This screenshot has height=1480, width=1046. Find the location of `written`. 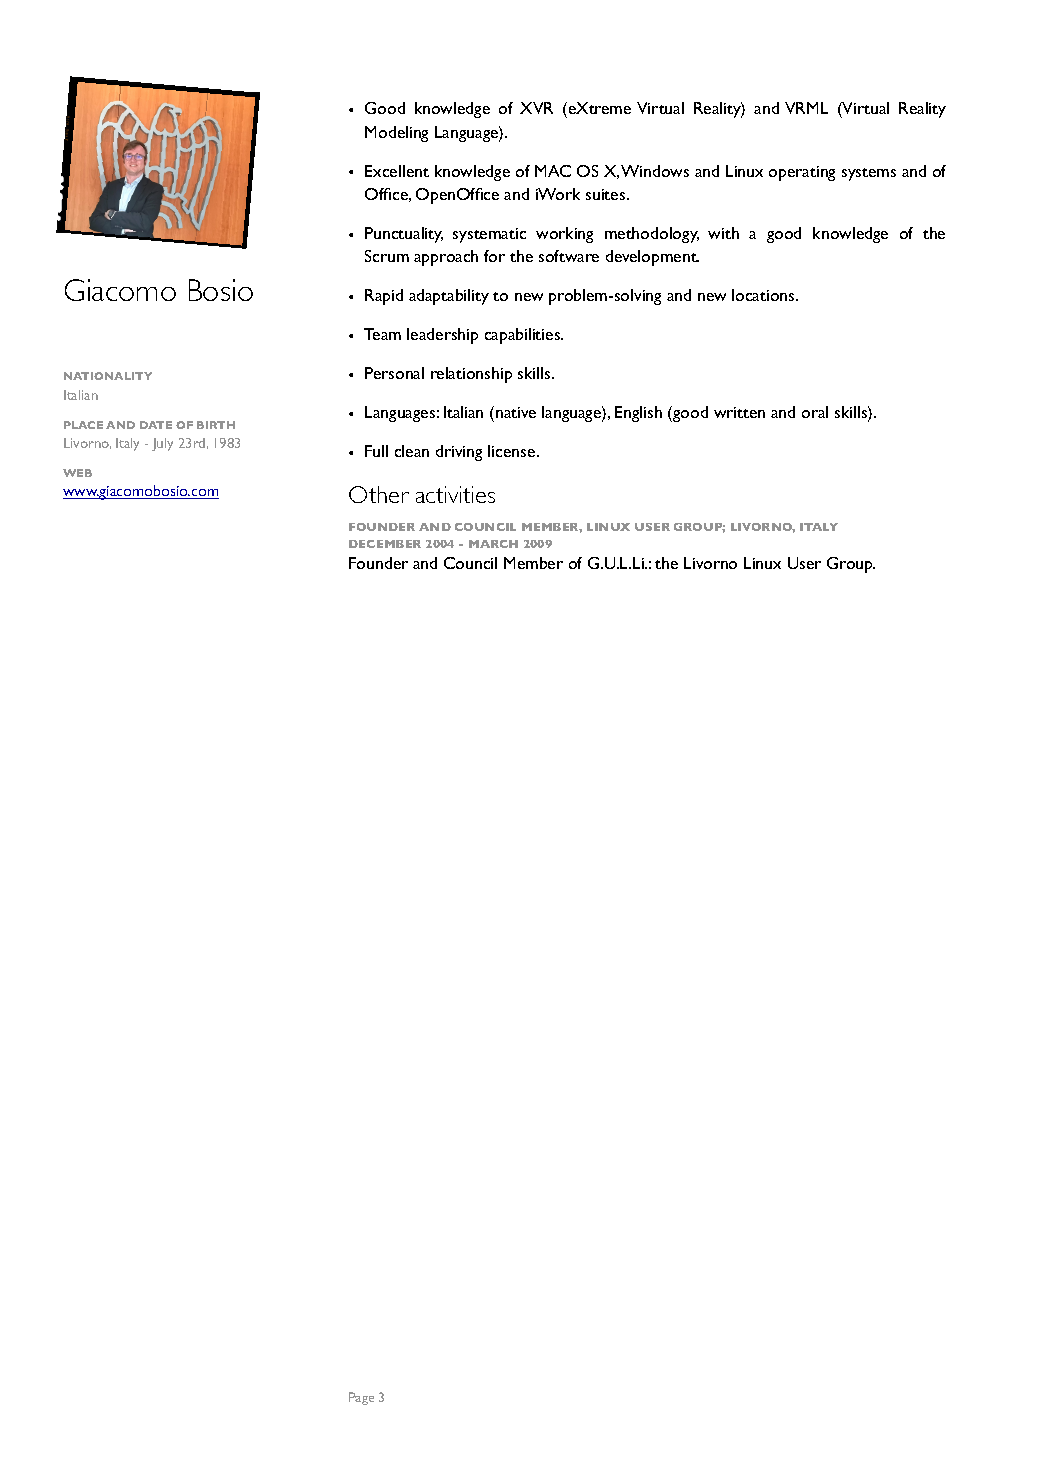

written is located at coordinates (739, 412).
